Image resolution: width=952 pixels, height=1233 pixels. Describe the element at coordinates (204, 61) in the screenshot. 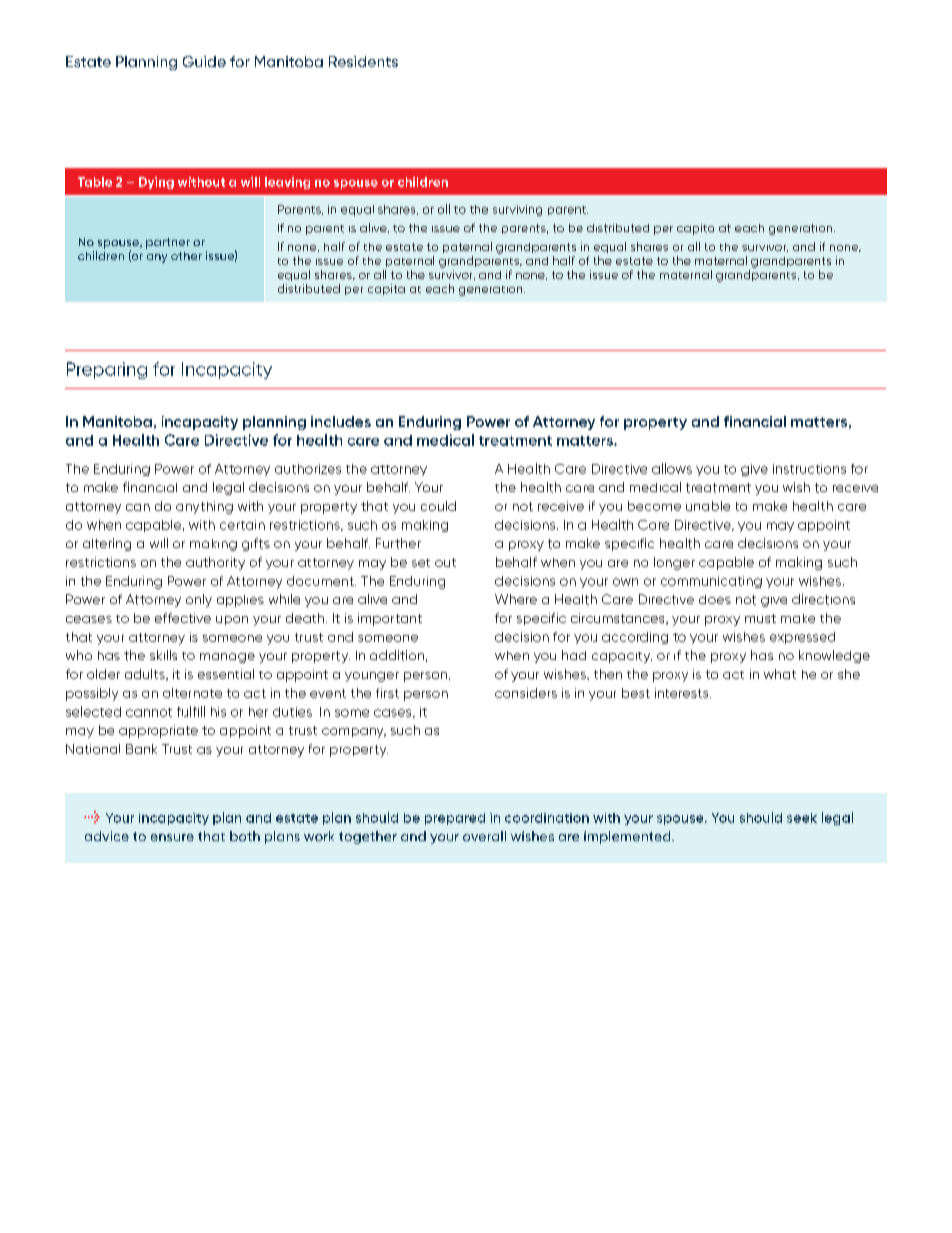

I see `Guide` at that location.
